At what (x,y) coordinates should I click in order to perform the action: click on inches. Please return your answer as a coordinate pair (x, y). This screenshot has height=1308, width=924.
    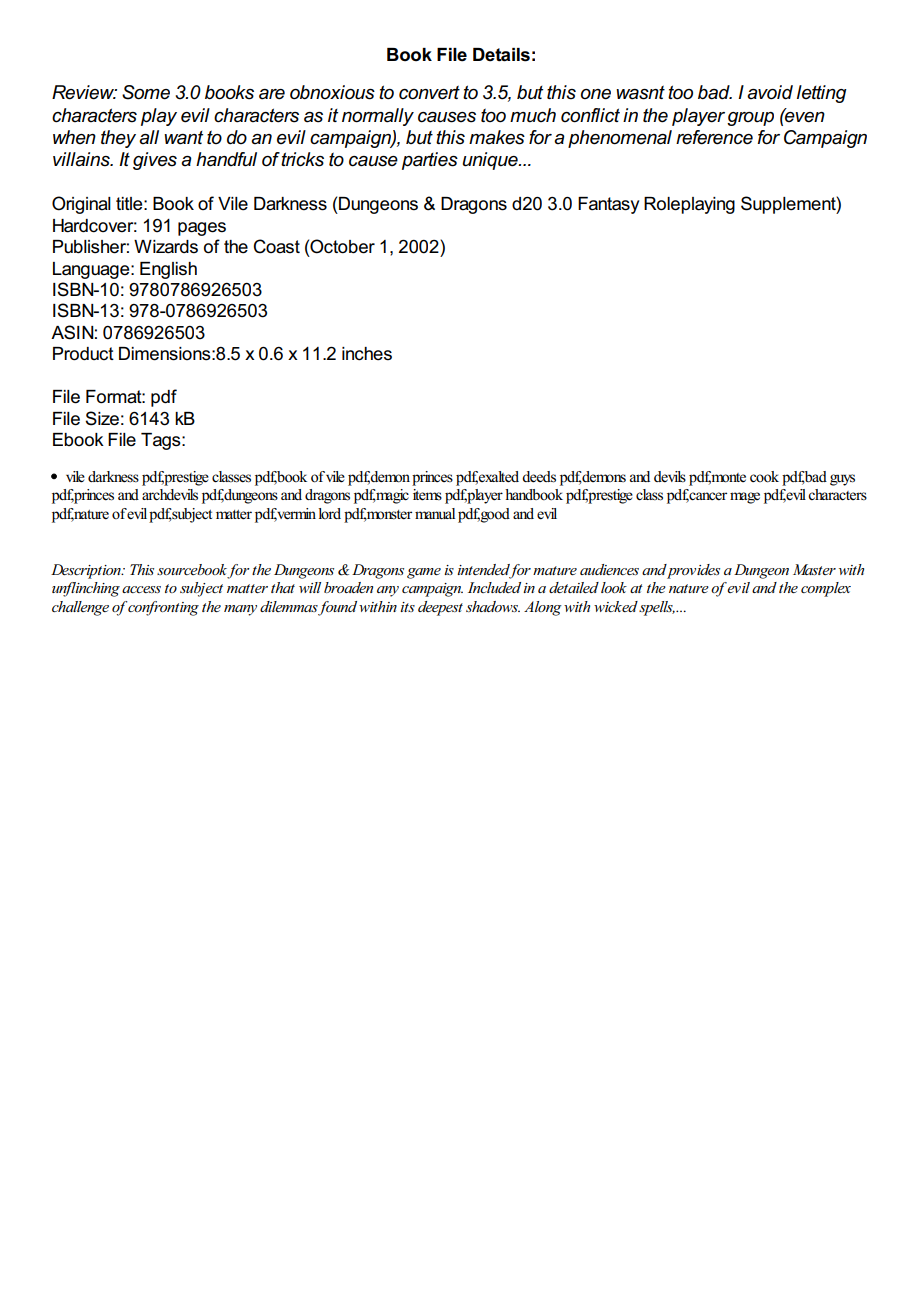
    Looking at the image, I should click on (367, 354).
